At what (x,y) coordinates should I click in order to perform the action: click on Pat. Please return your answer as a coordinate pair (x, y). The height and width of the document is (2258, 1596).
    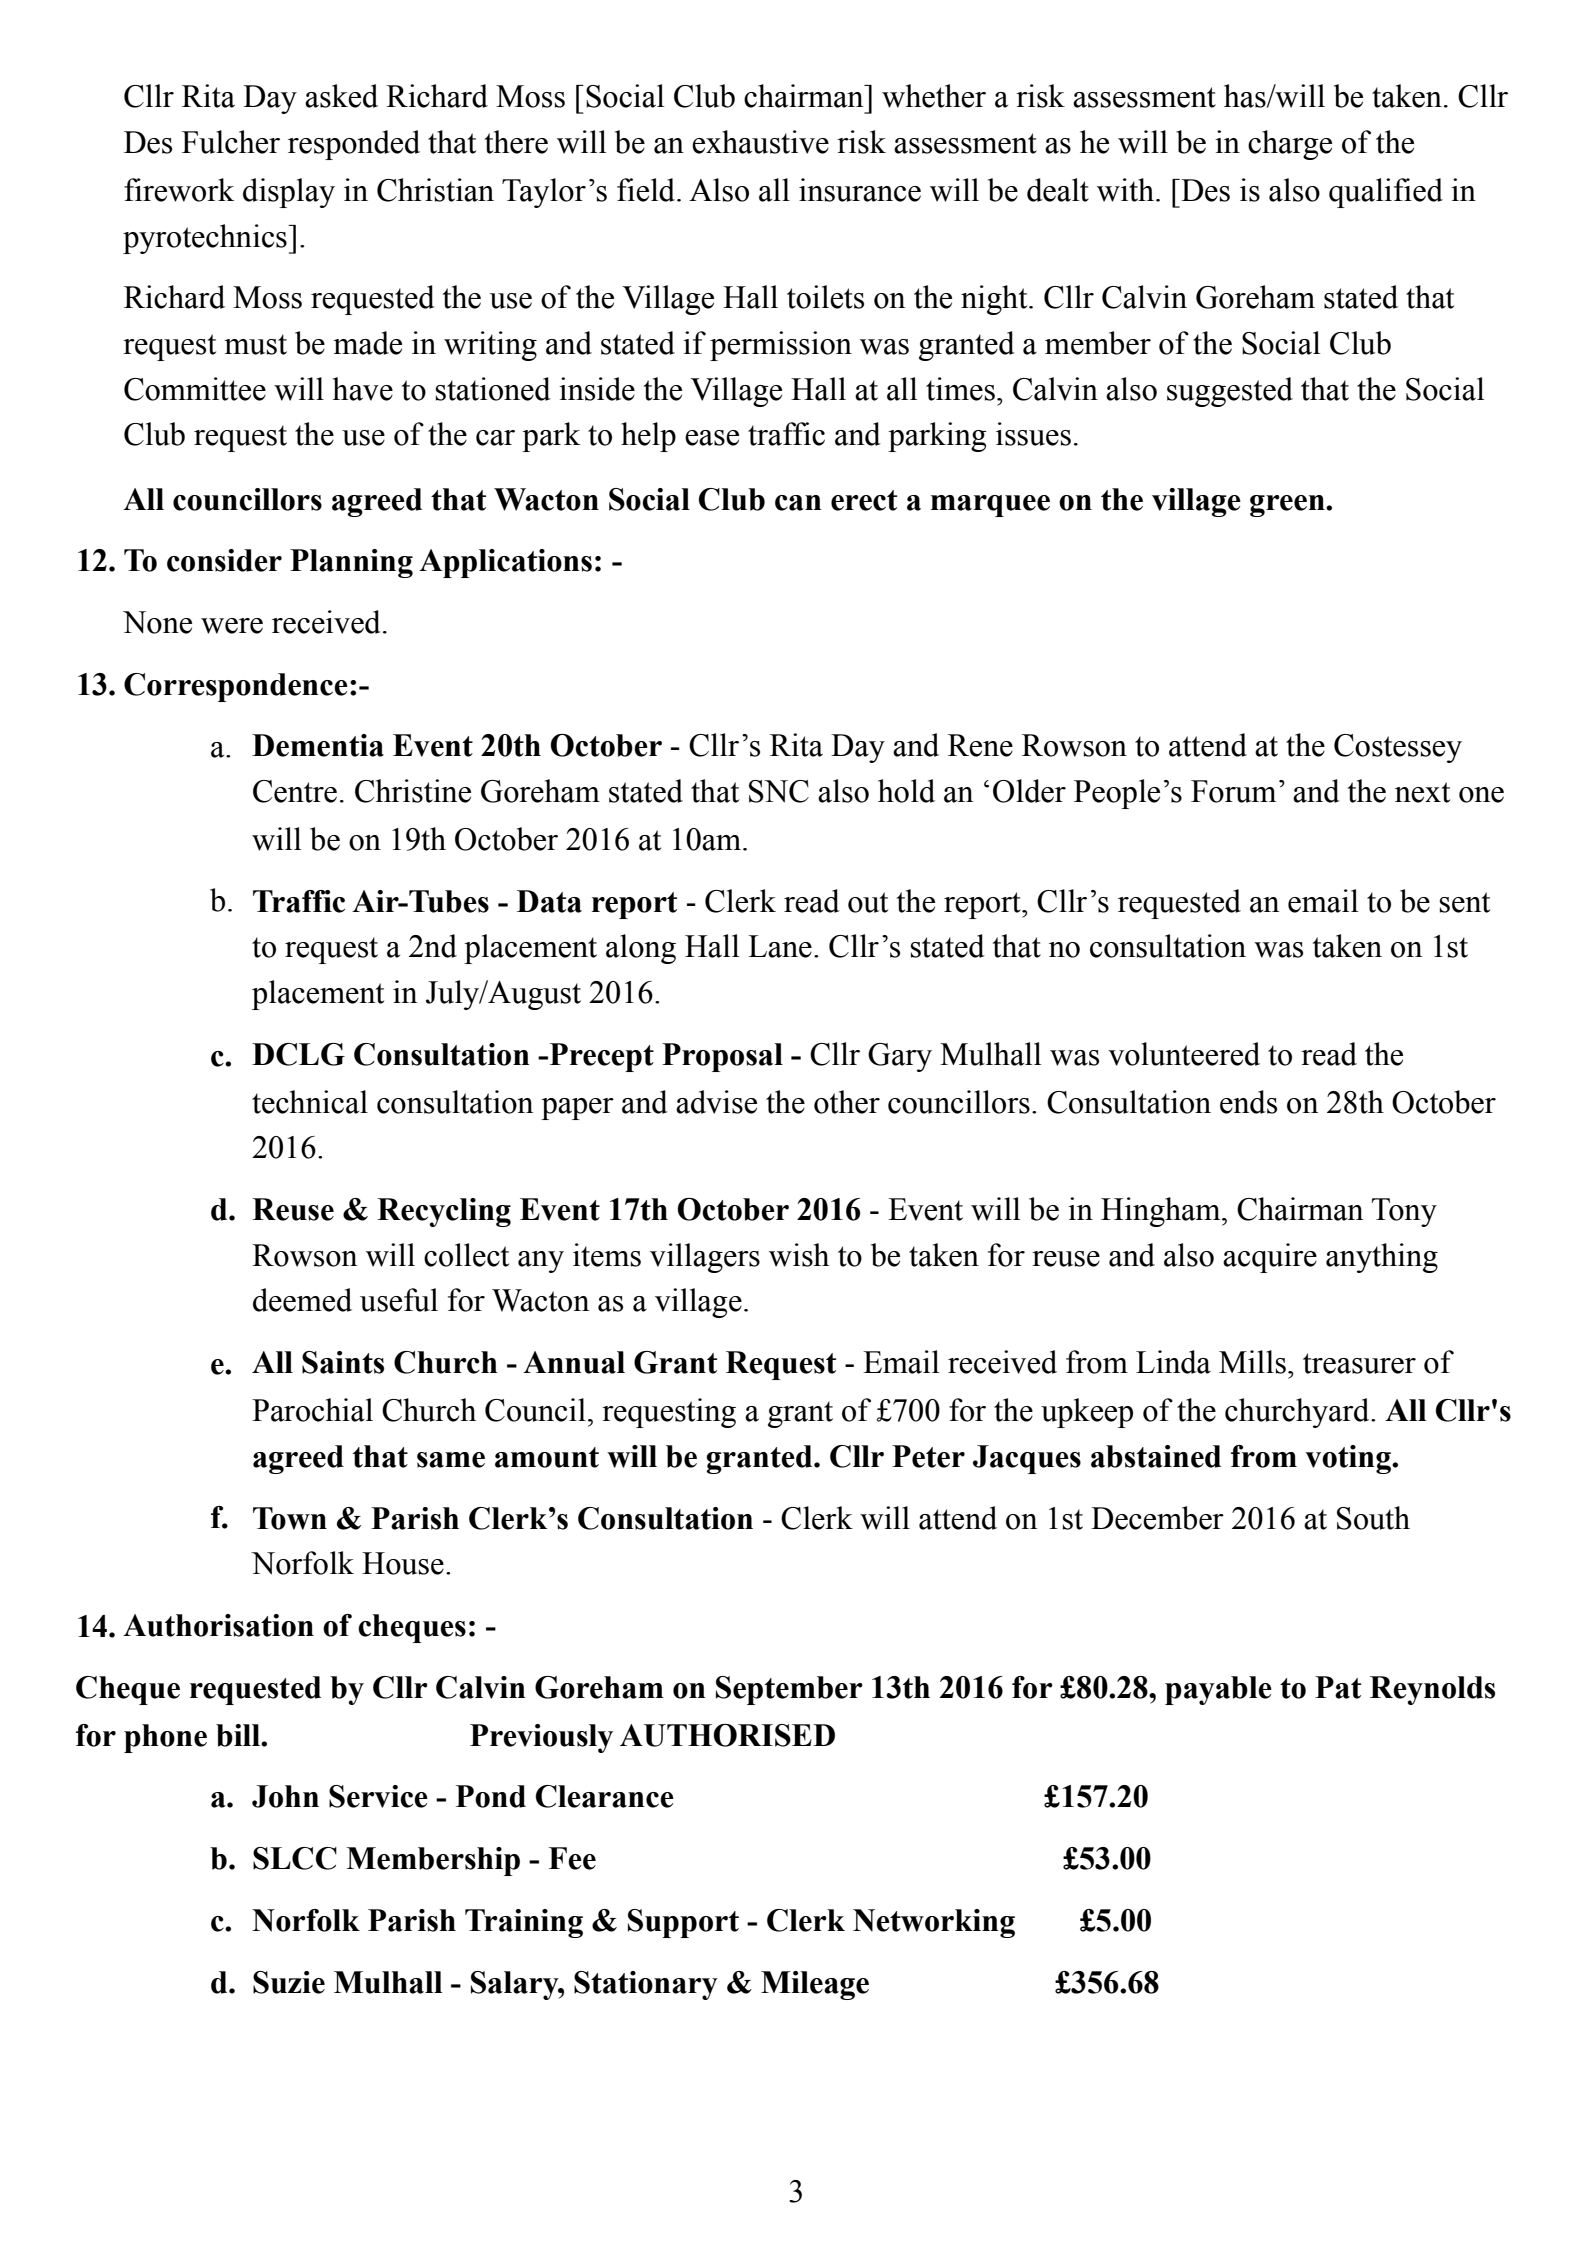
    Looking at the image, I should click on (1338, 1687).
